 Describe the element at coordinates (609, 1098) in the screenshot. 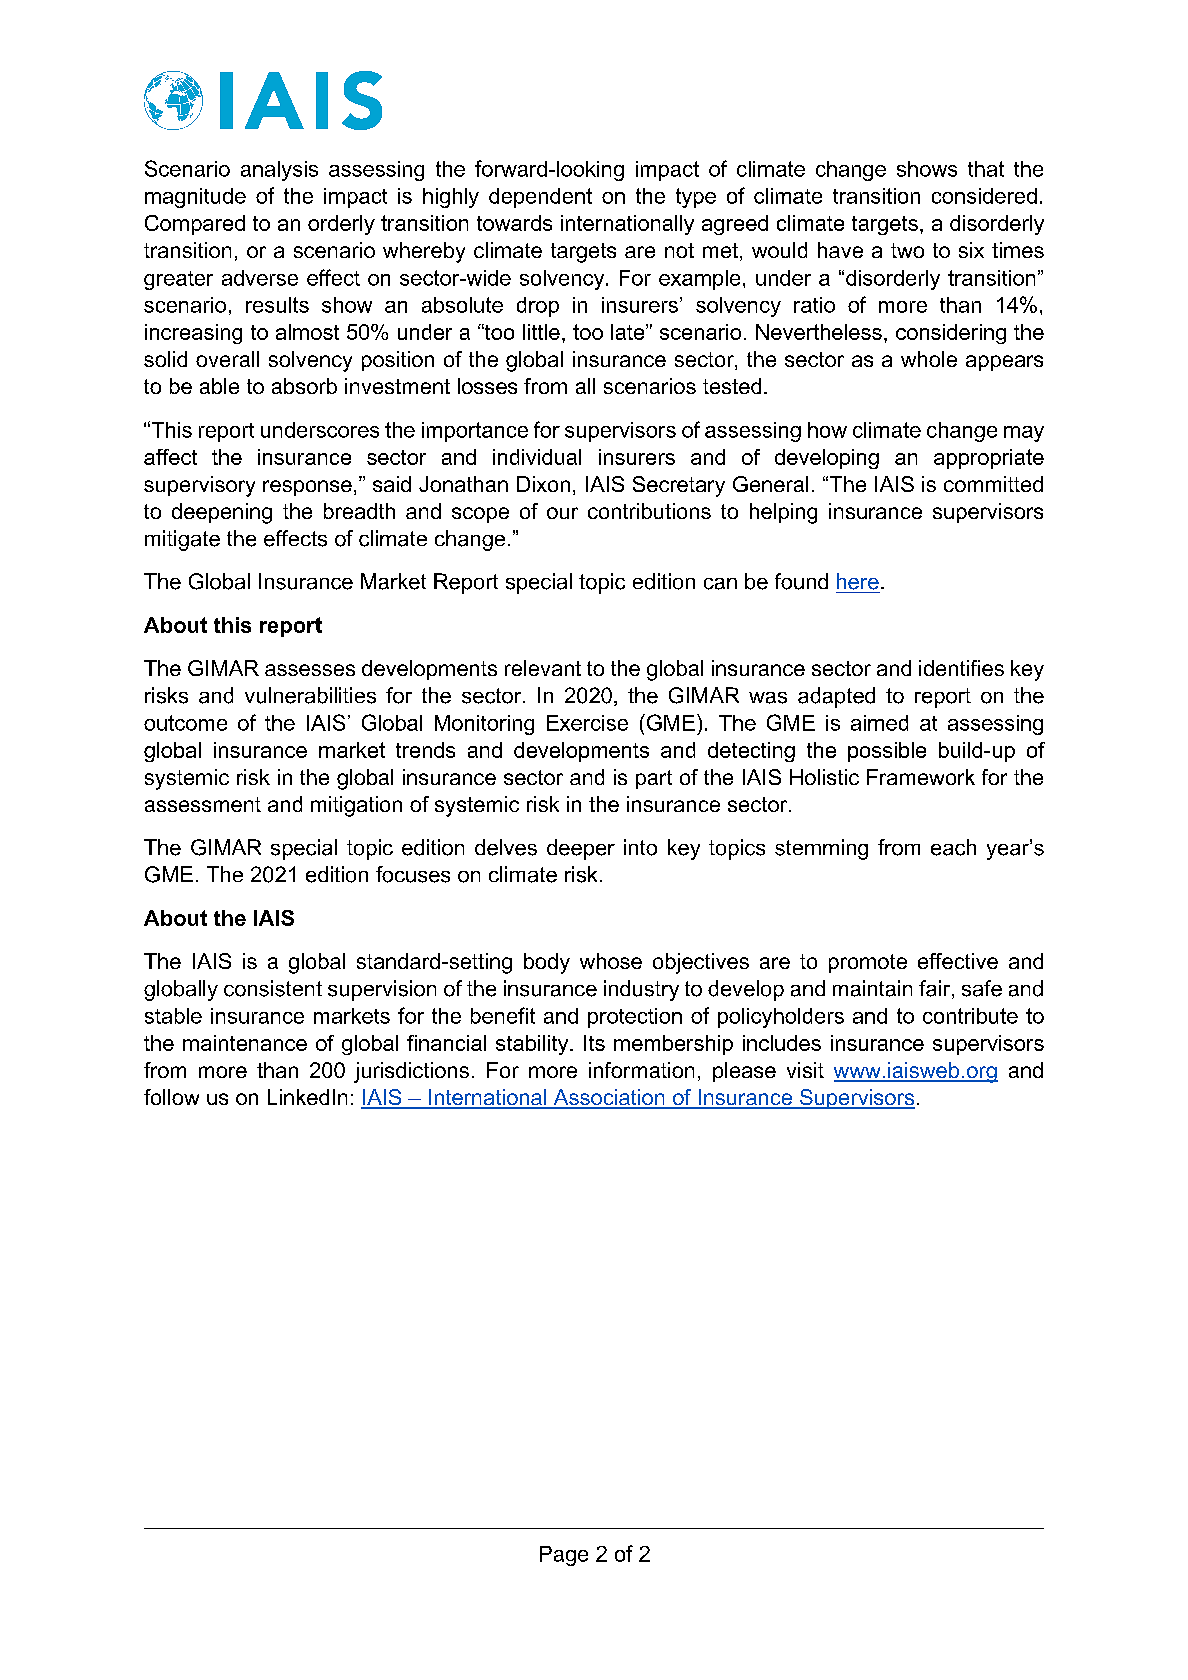

I see `Association` at that location.
